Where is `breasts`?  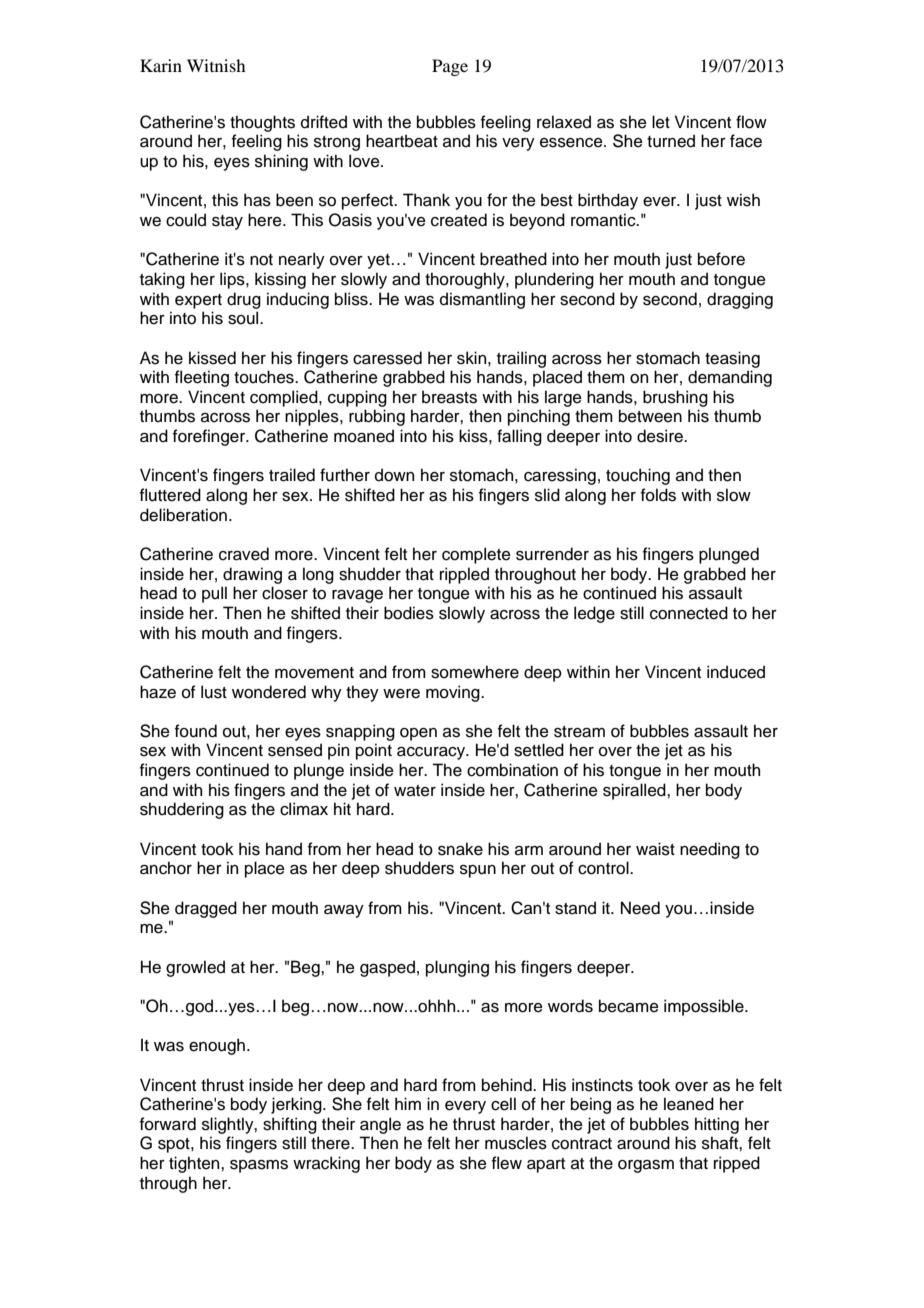 breasts is located at coordinates (449, 397).
